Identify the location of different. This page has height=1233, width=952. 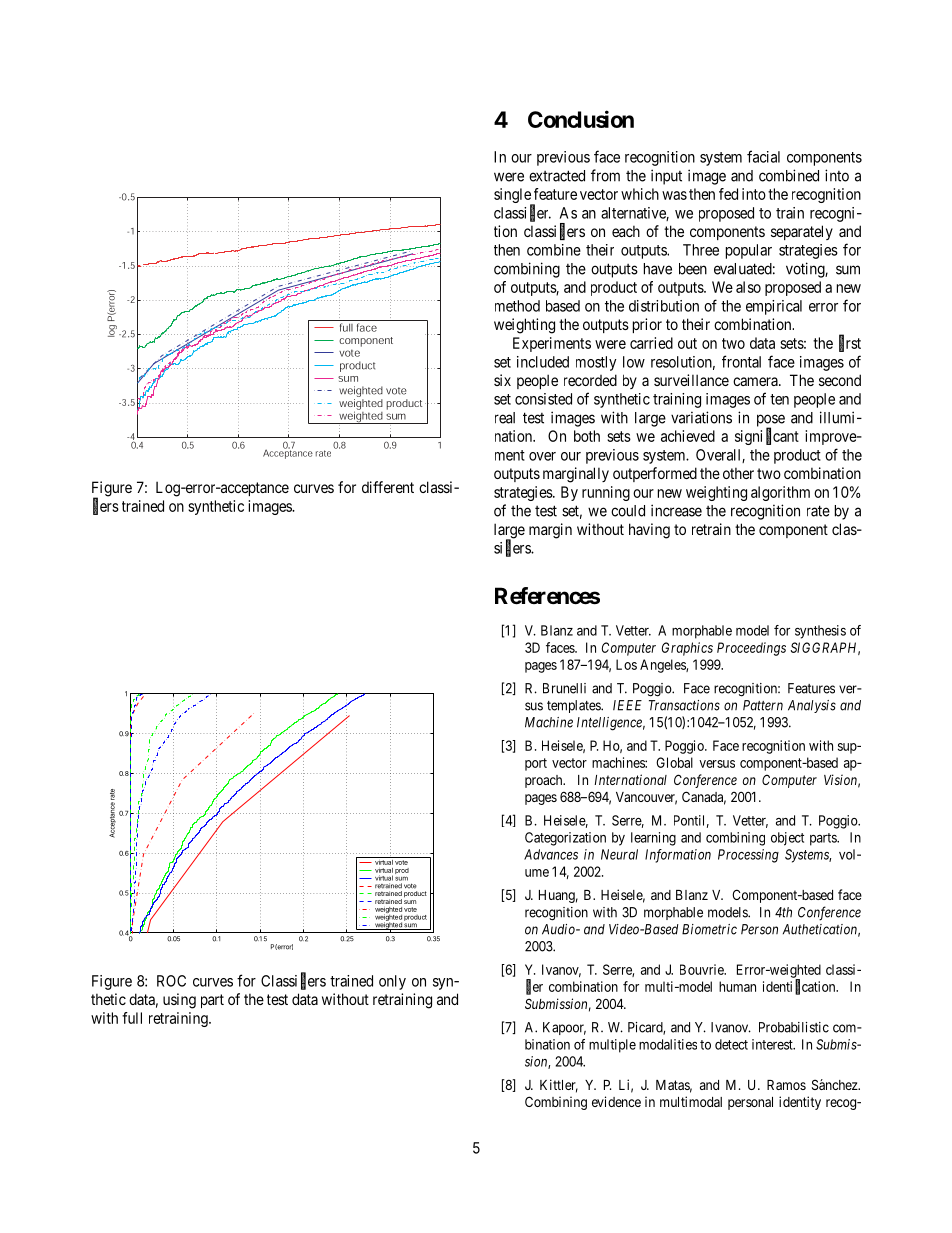
(388, 487).
